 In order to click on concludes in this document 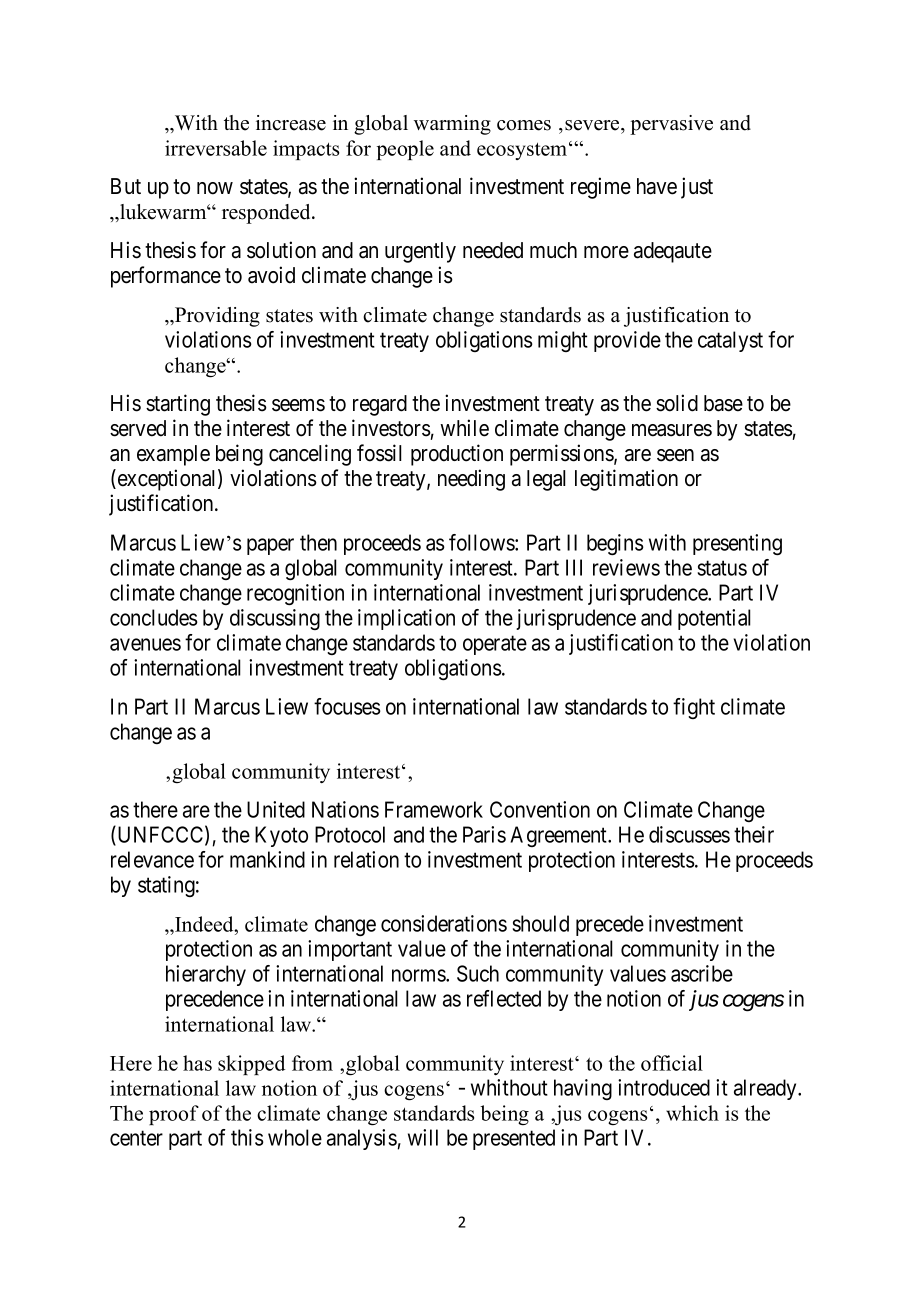, I will do `click(154, 617)`.
